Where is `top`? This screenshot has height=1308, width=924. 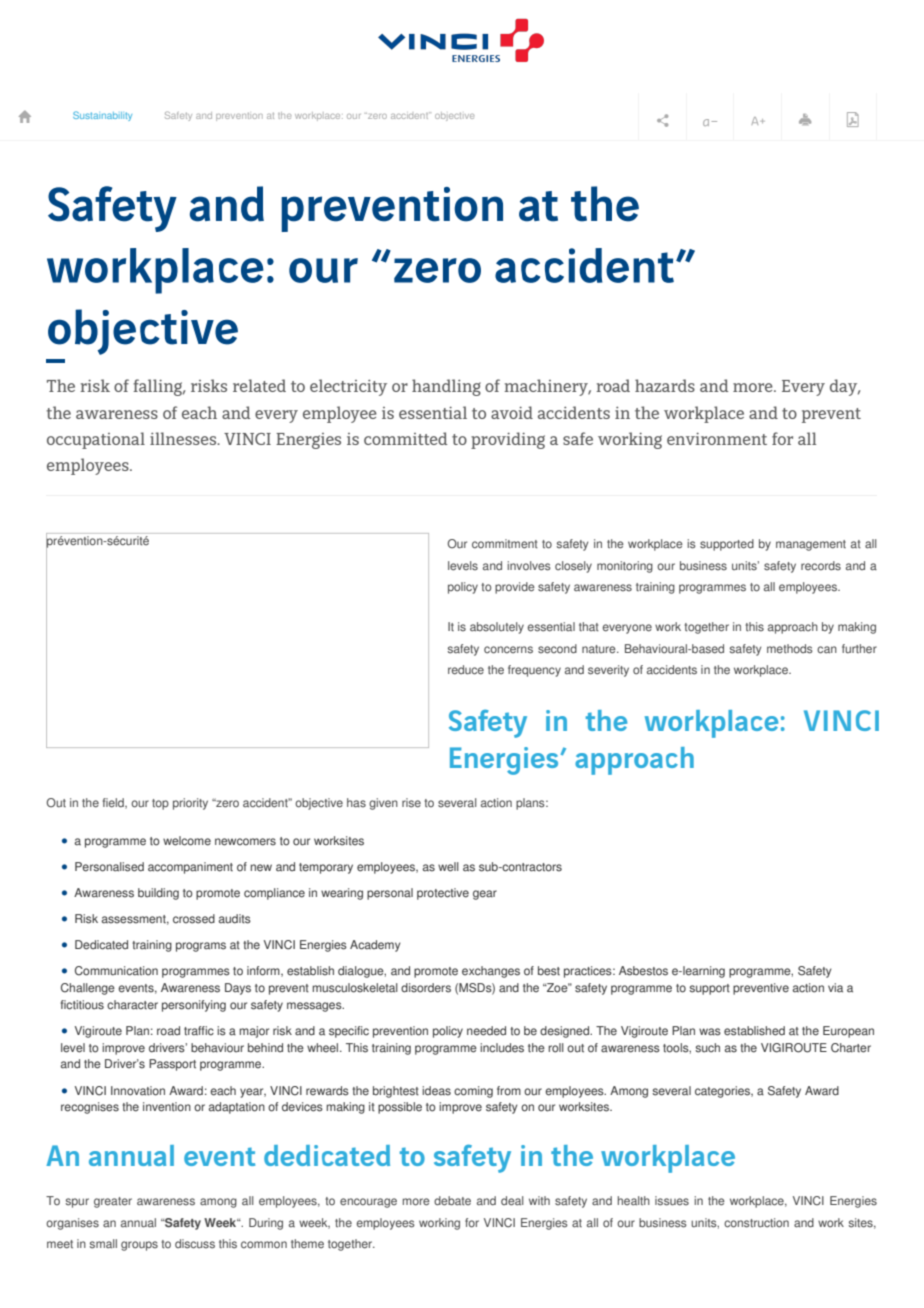
top is located at coordinates (160, 804).
